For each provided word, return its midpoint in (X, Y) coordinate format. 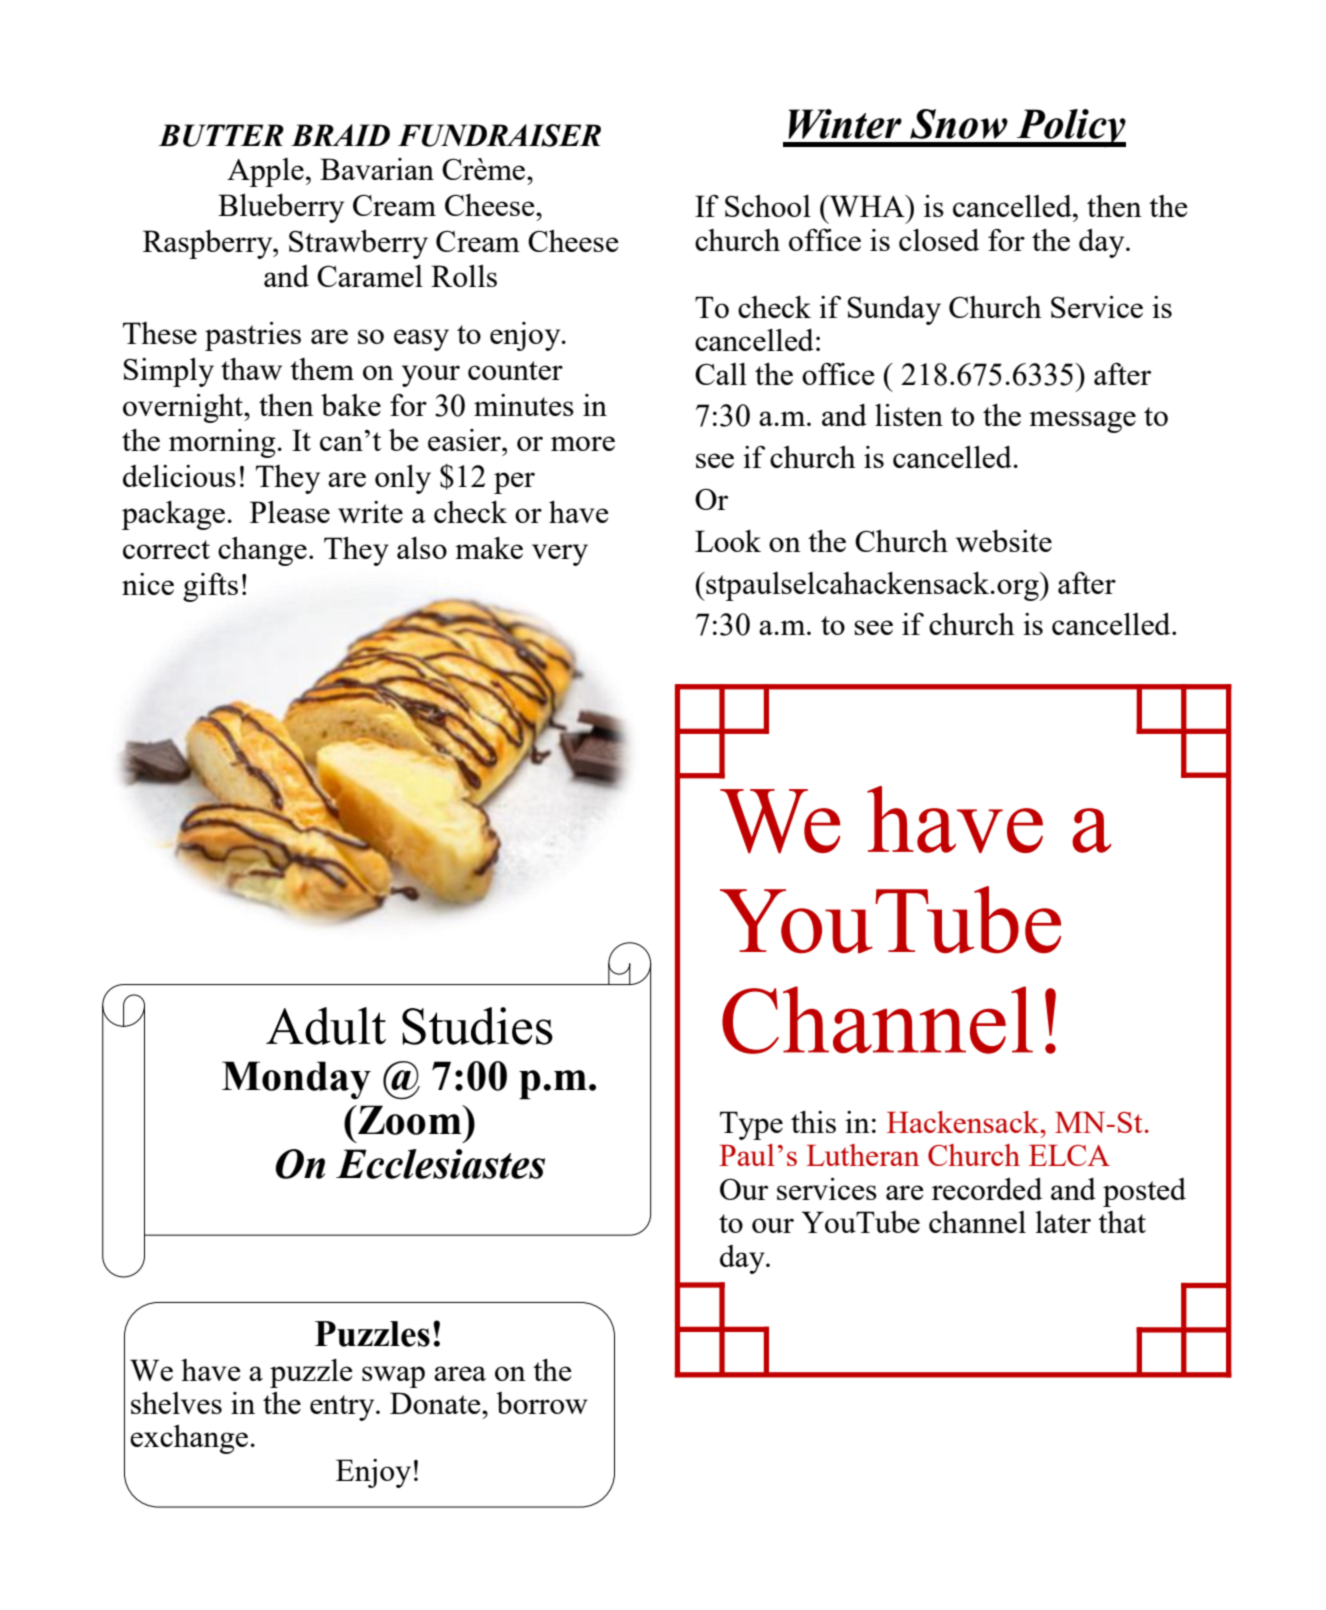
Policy (1070, 128)
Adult (326, 1026)
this (813, 1122)
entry (343, 1408)
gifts (210, 587)
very (560, 555)
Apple (265, 172)
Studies (477, 1026)
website (1004, 541)
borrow (542, 1403)
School (768, 206)
